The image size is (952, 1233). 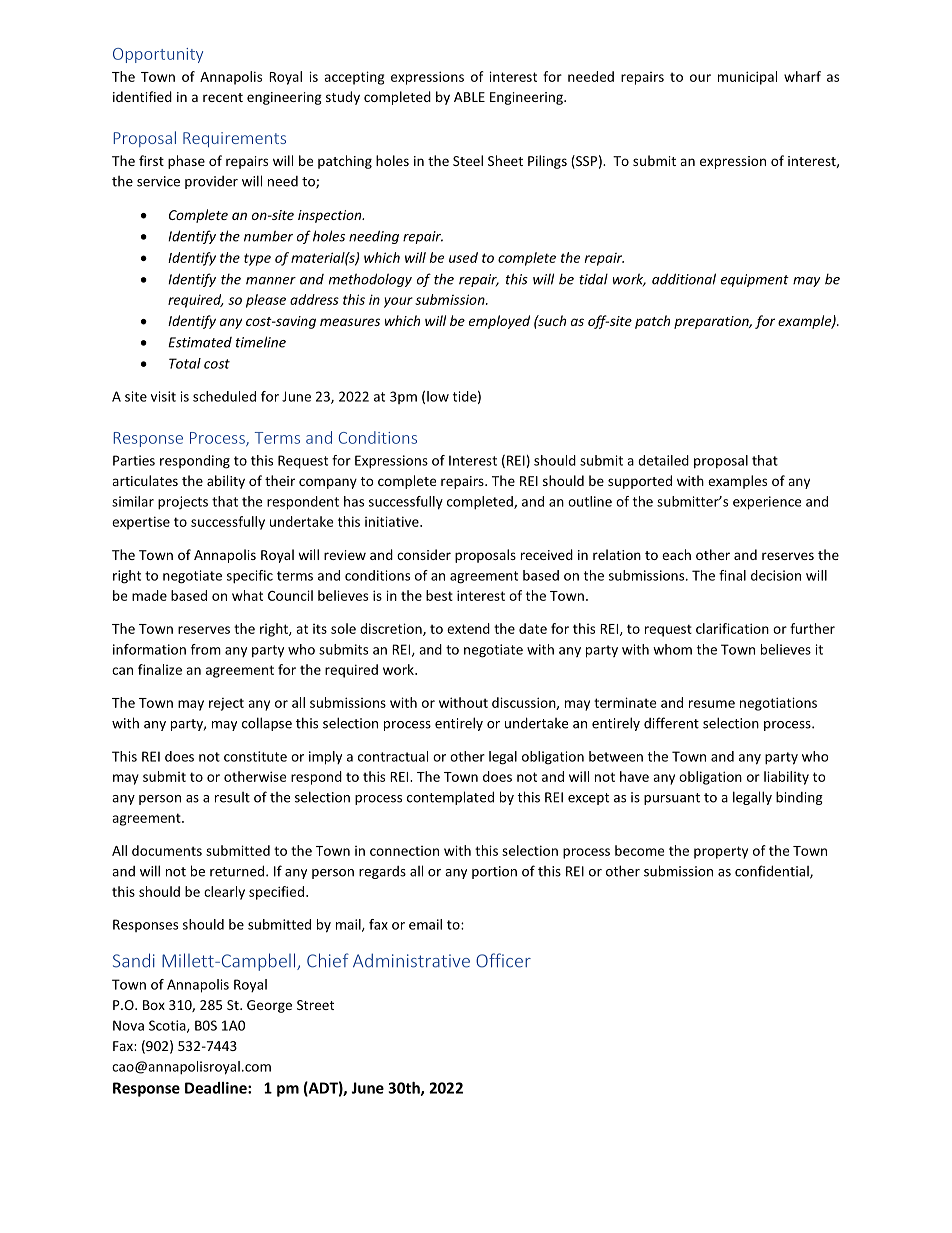 What do you see at coordinates (424, 554) in the page?
I see `consider` at bounding box center [424, 554].
